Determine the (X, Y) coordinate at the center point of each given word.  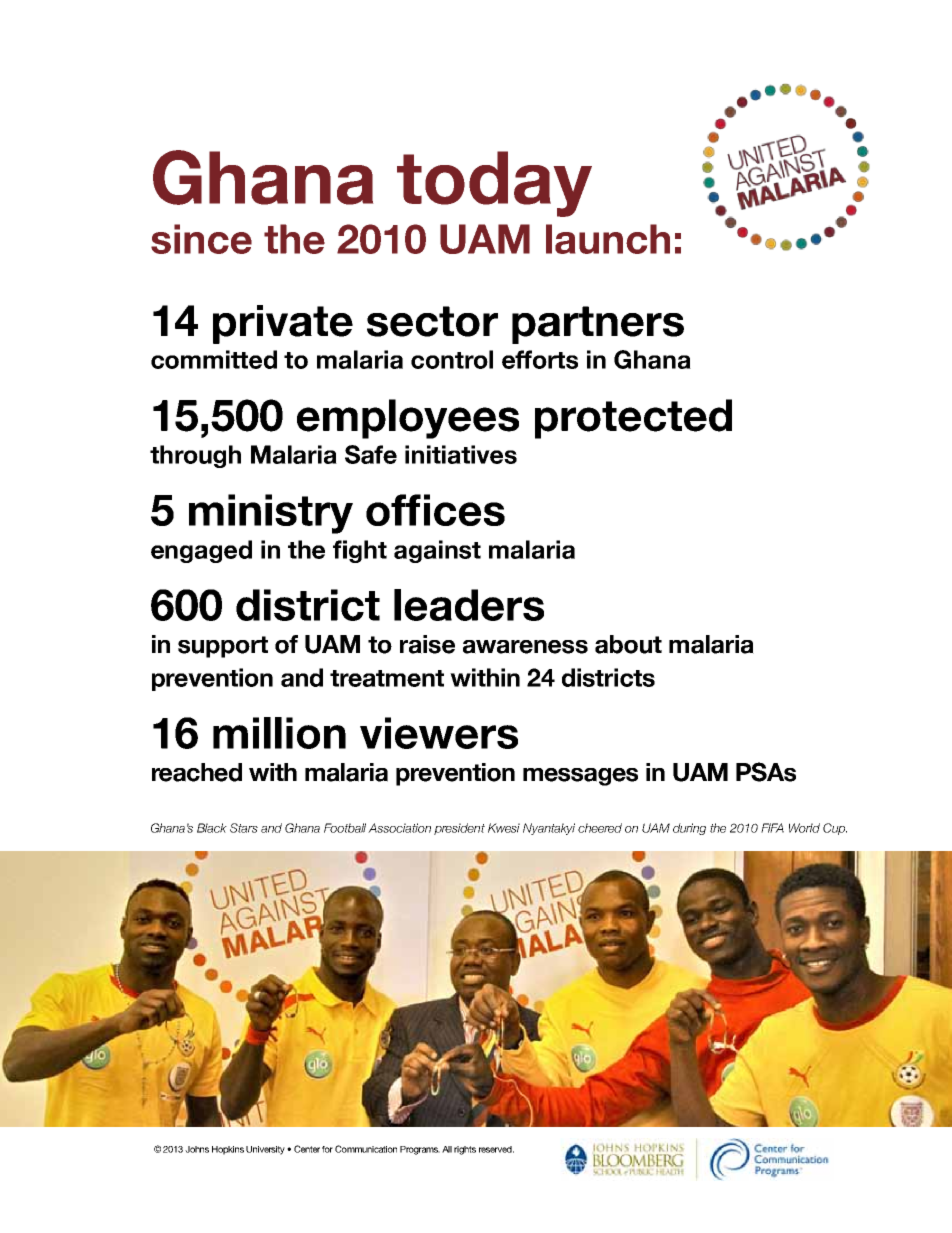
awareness (525, 647)
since (201, 239)
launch (608, 239)
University (267, 1150)
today (494, 184)
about (628, 644)
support (223, 647)
